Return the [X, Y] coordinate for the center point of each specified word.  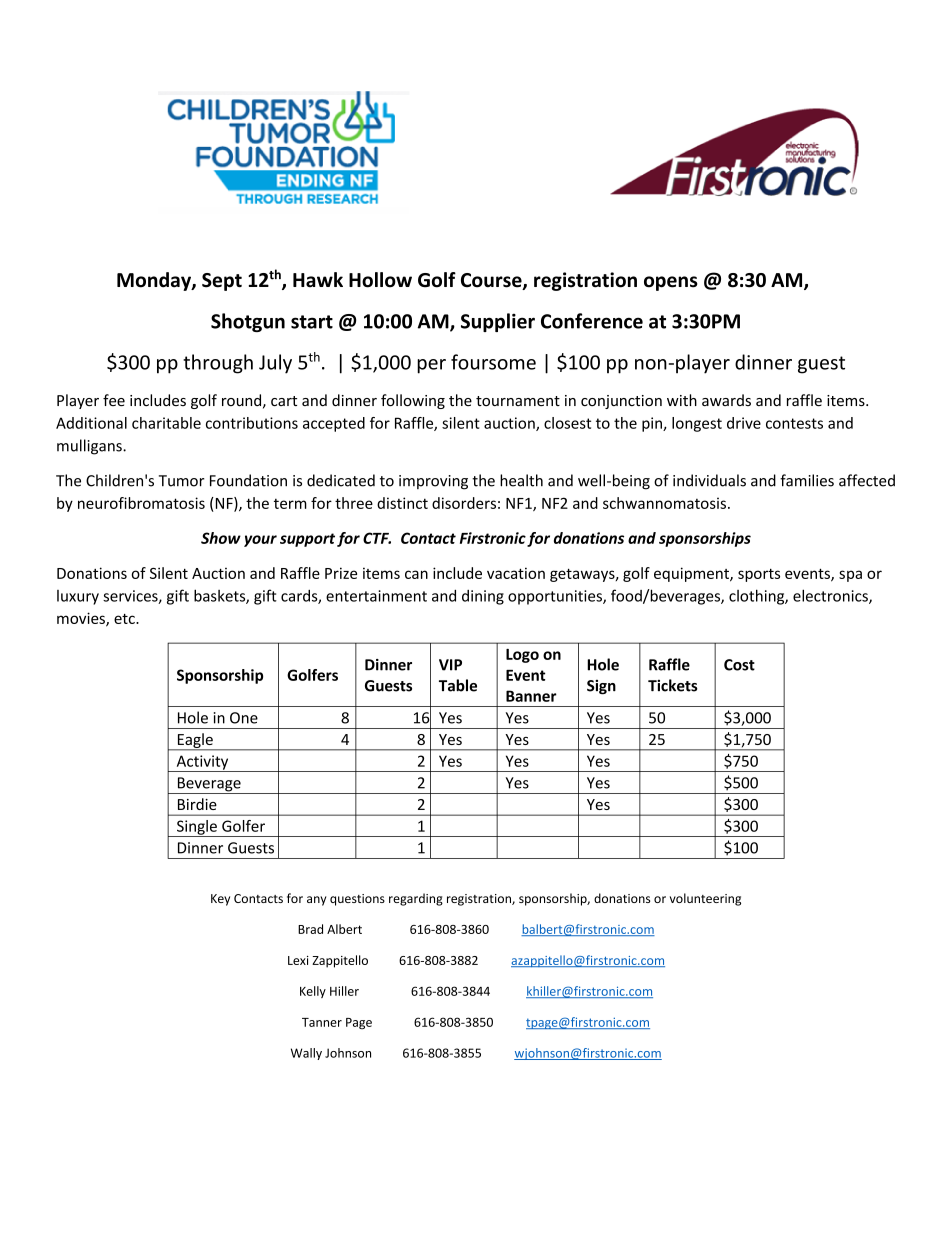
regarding [416, 899]
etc [125, 619]
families [807, 480]
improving [433, 482]
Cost [739, 665]
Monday [155, 281]
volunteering [705, 899]
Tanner [322, 1022]
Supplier [498, 322]
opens [671, 283]
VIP [450, 665]
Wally [306, 1054]
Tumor [182, 481]
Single [197, 828]
